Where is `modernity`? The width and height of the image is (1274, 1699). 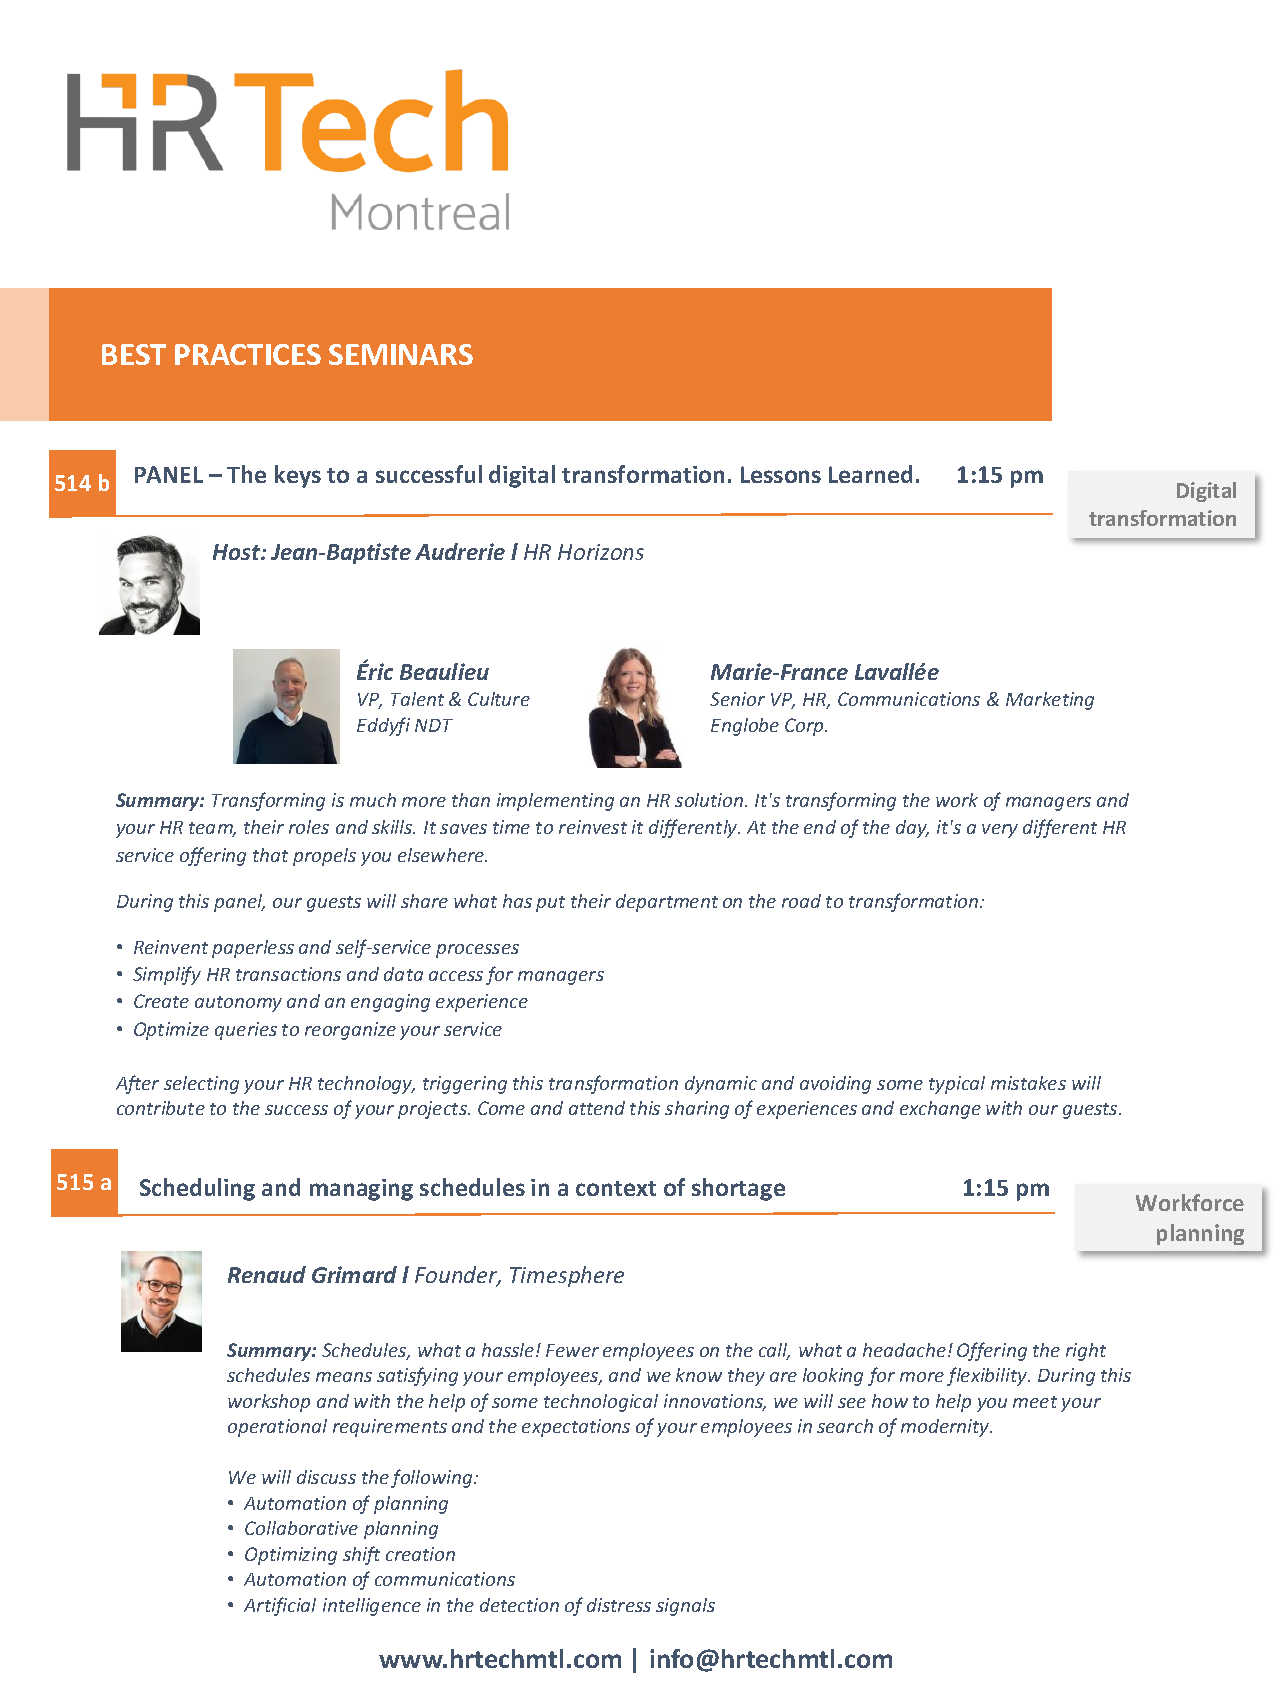 modernity is located at coordinates (946, 1428).
